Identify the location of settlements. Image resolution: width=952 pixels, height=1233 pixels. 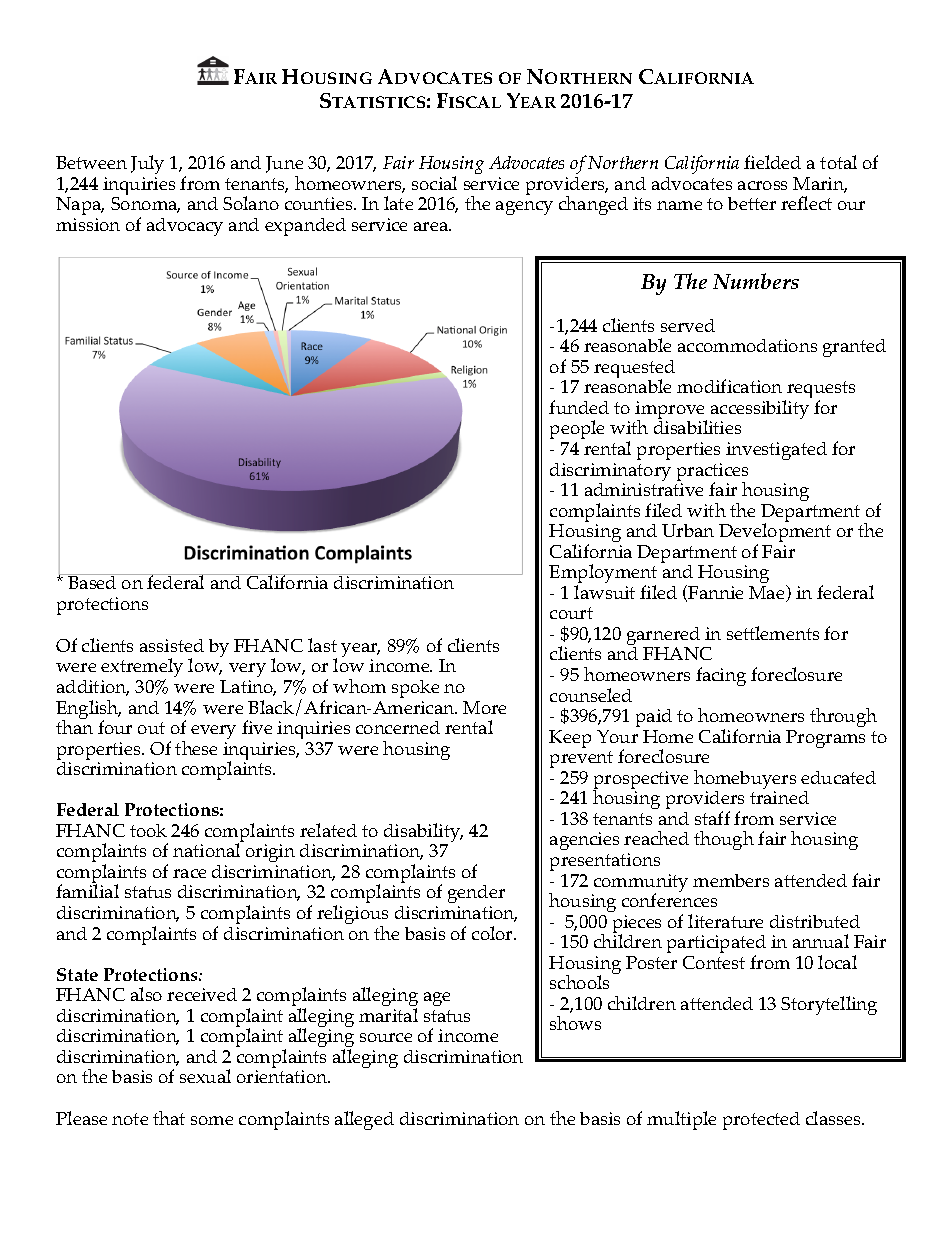
(773, 633).
